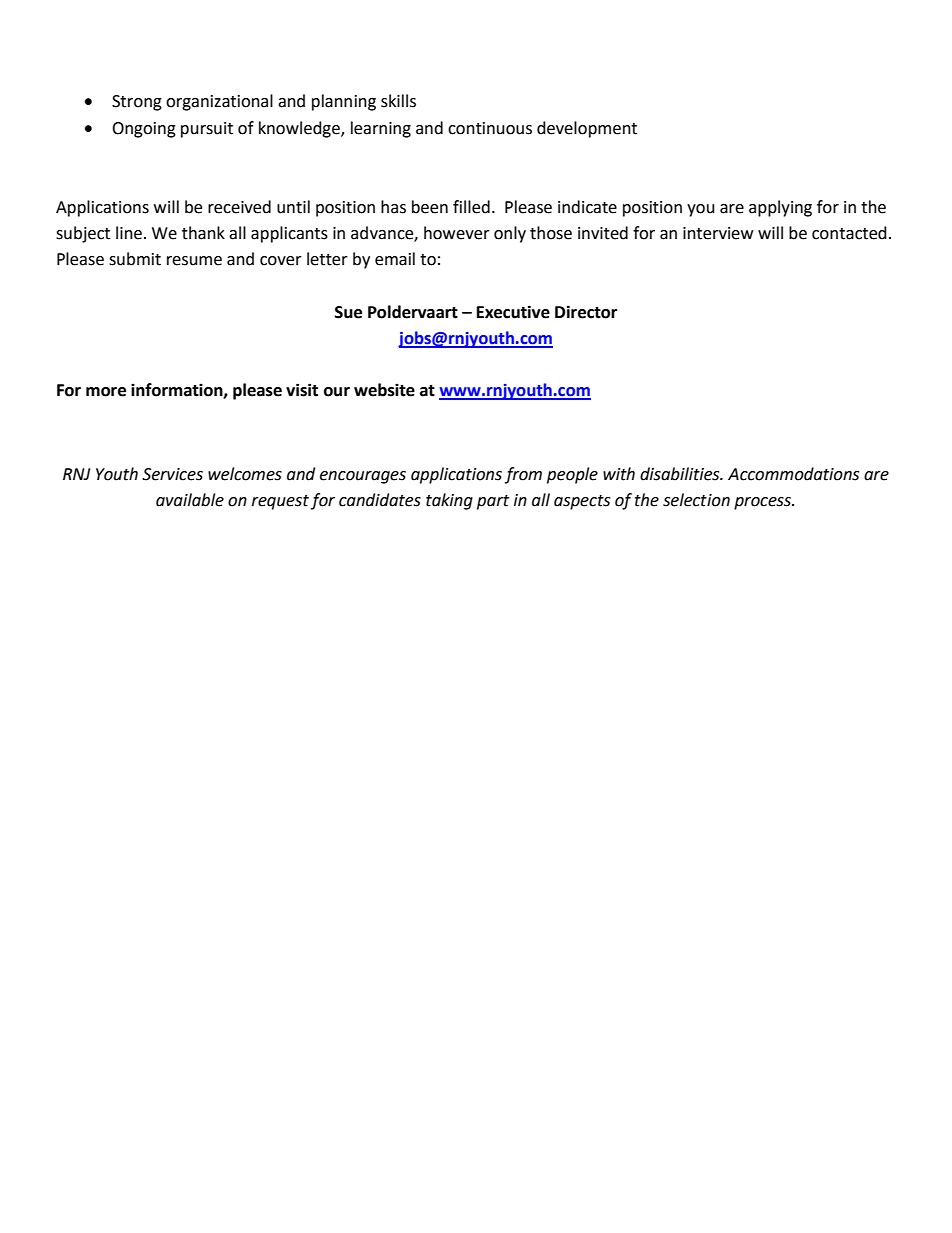 The height and width of the image is (1233, 952). What do you see at coordinates (194, 261) in the image?
I see `resume` at bounding box center [194, 261].
